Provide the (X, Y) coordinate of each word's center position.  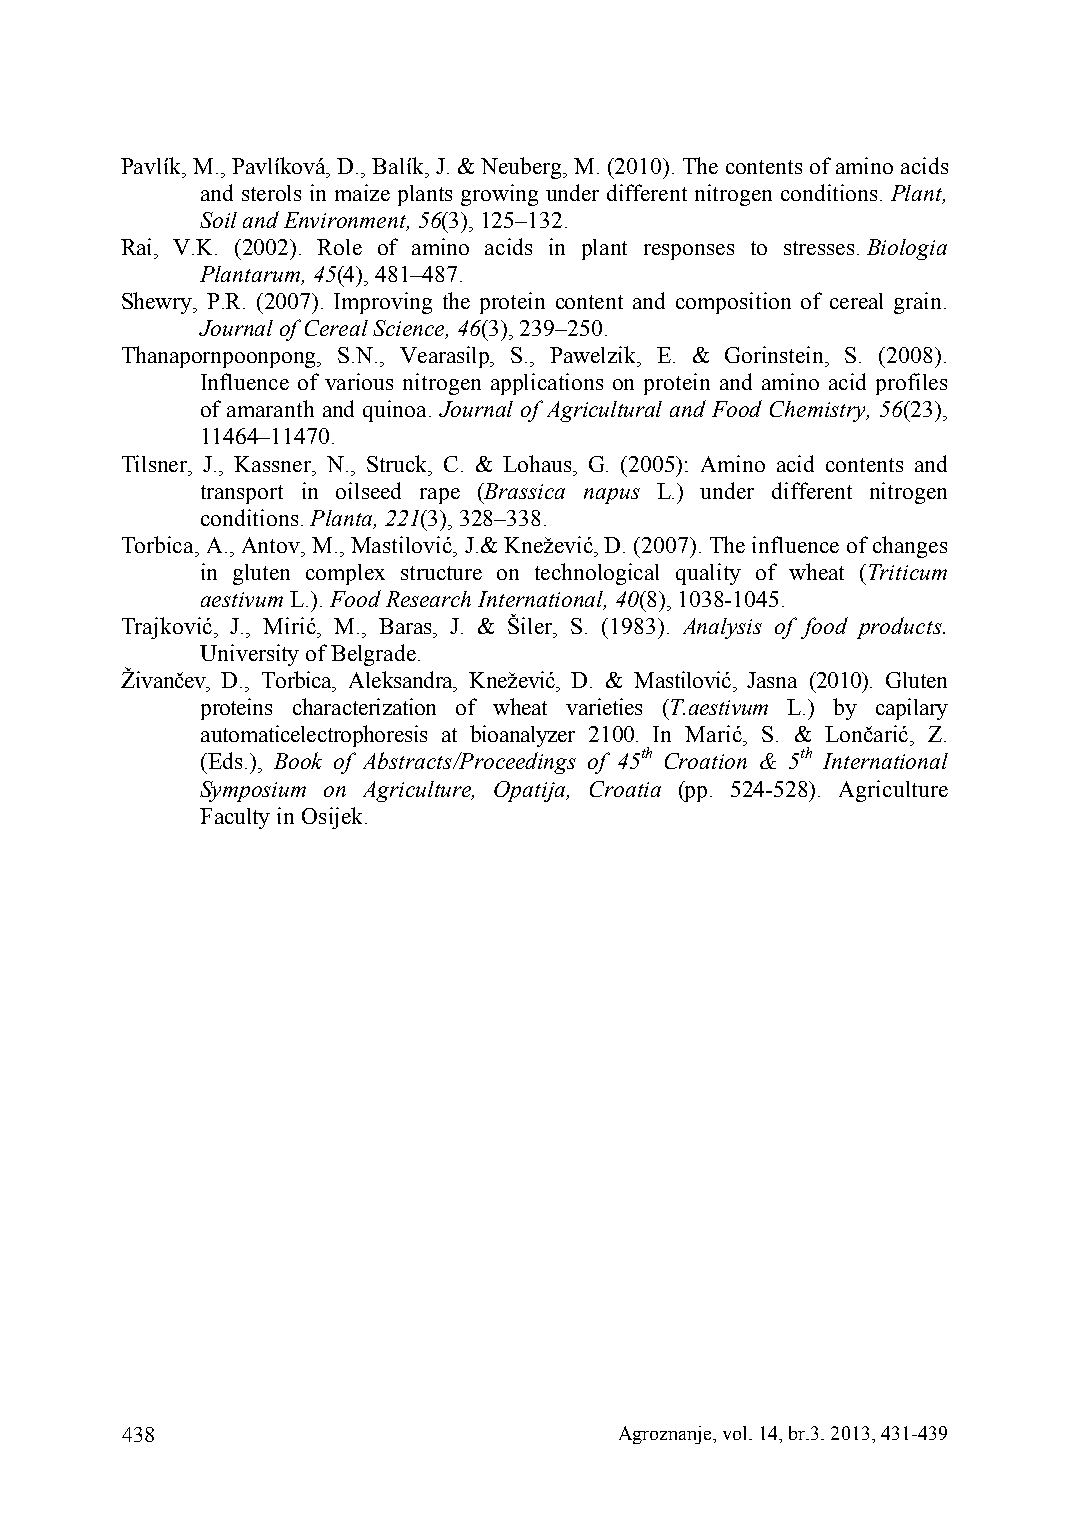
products (900, 628)
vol (736, 1433)
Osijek (334, 818)
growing (499, 195)
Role (339, 247)
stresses (819, 248)
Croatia (625, 789)
